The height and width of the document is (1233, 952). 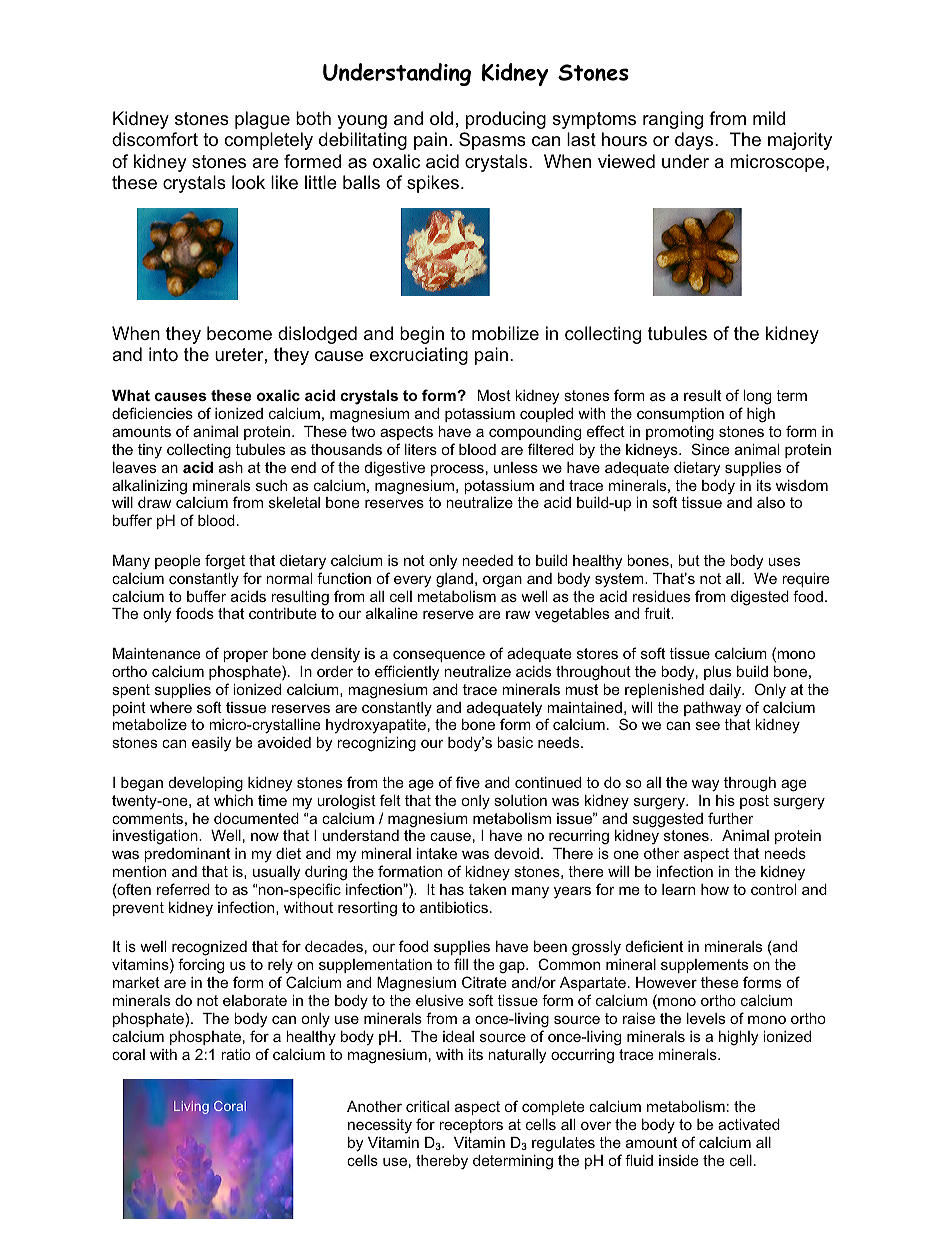 What do you see at coordinates (695, 141) in the document?
I see `days` at bounding box center [695, 141].
